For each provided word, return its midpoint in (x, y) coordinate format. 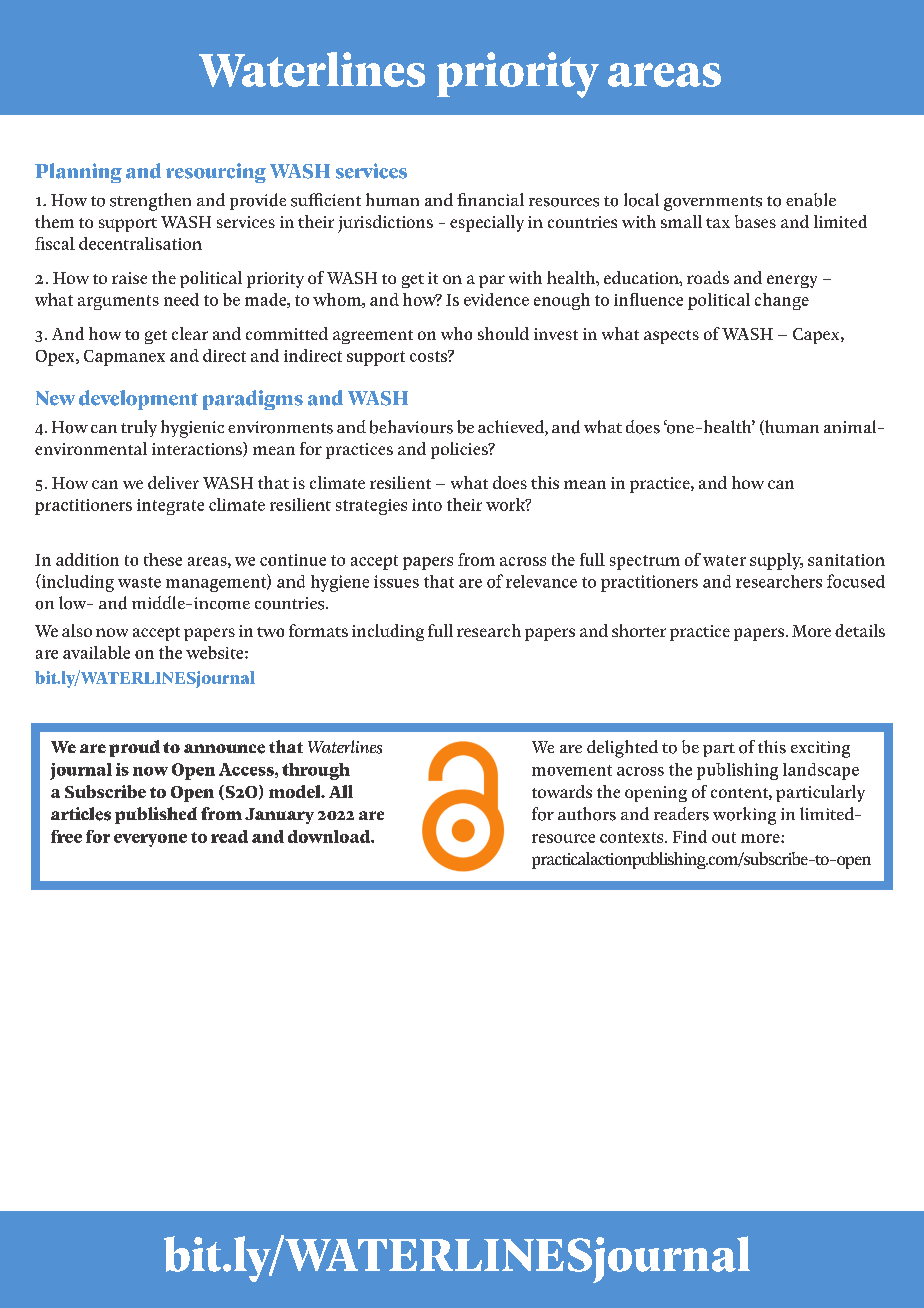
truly (139, 428)
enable (811, 200)
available (96, 652)
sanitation (846, 560)
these (163, 559)
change (782, 301)
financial (490, 199)
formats (318, 630)
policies (460, 450)
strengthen (150, 202)
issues (396, 581)
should (503, 333)
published (156, 815)
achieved (512, 428)
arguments (118, 302)
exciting (820, 749)
